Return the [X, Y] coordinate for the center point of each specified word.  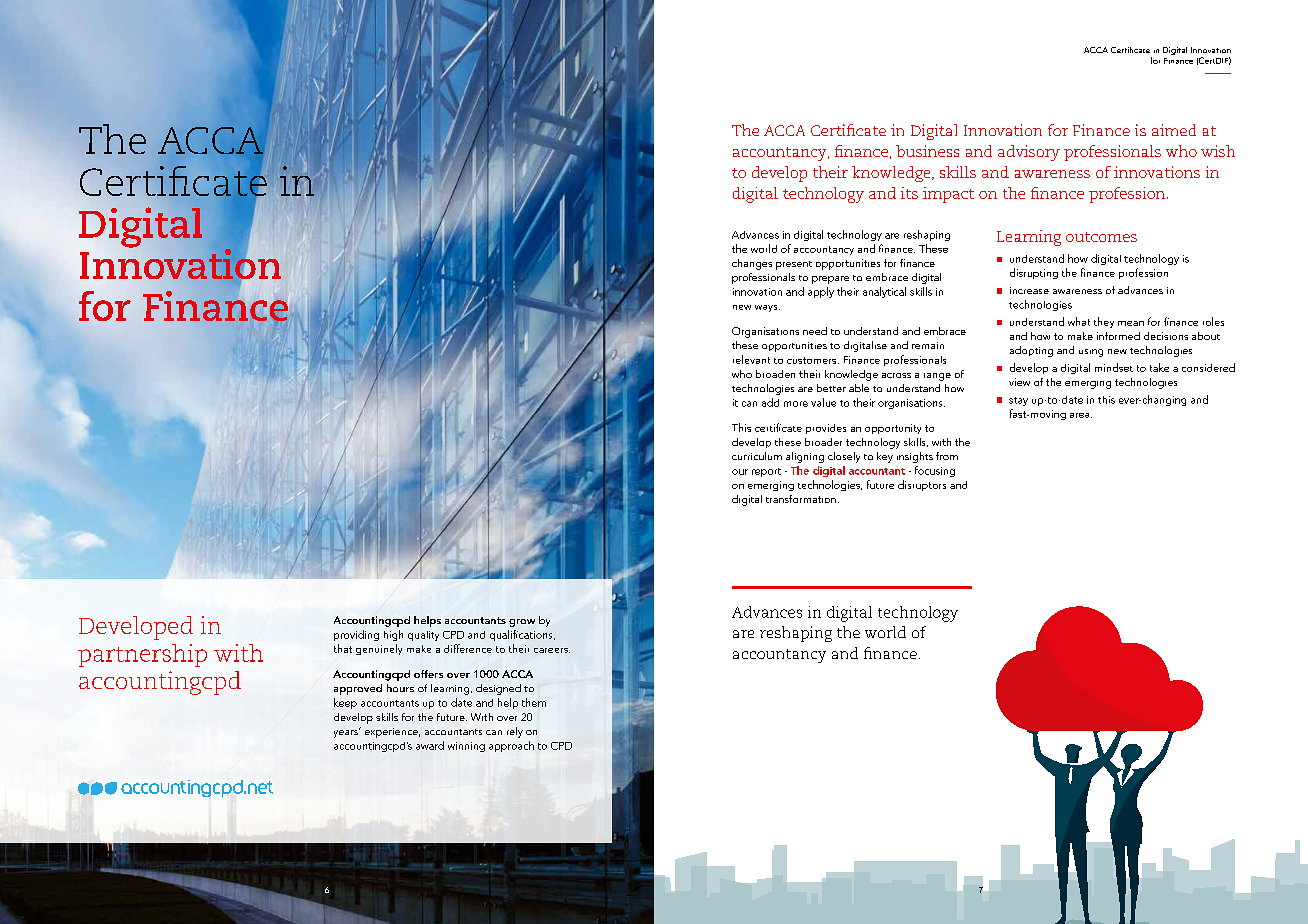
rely [515, 732]
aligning [805, 457]
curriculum [757, 456]
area [1081, 415]
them [534, 702]
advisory [1029, 153]
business [927, 151]
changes [752, 264]
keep [345, 703]
